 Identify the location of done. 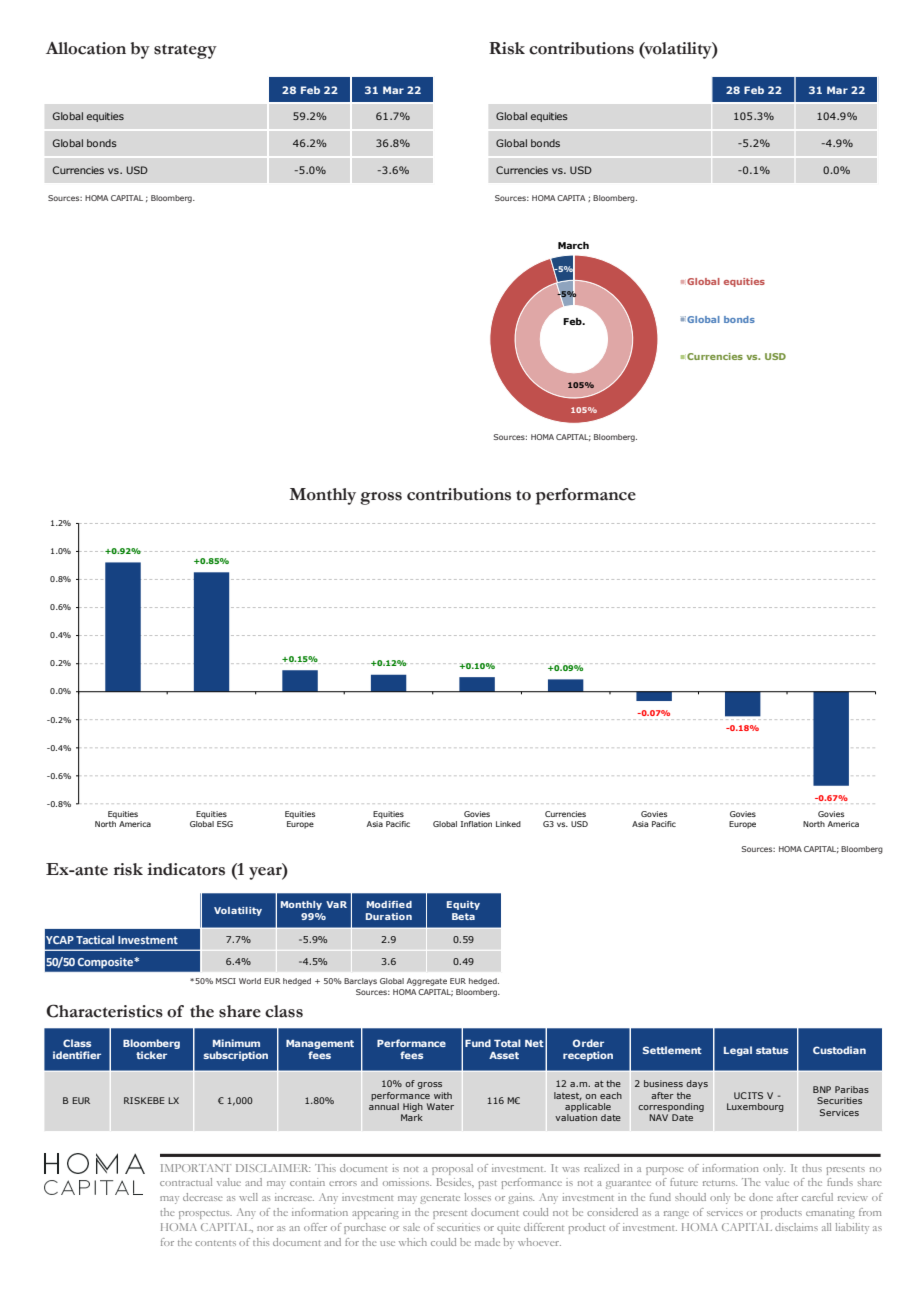
(761, 1197).
